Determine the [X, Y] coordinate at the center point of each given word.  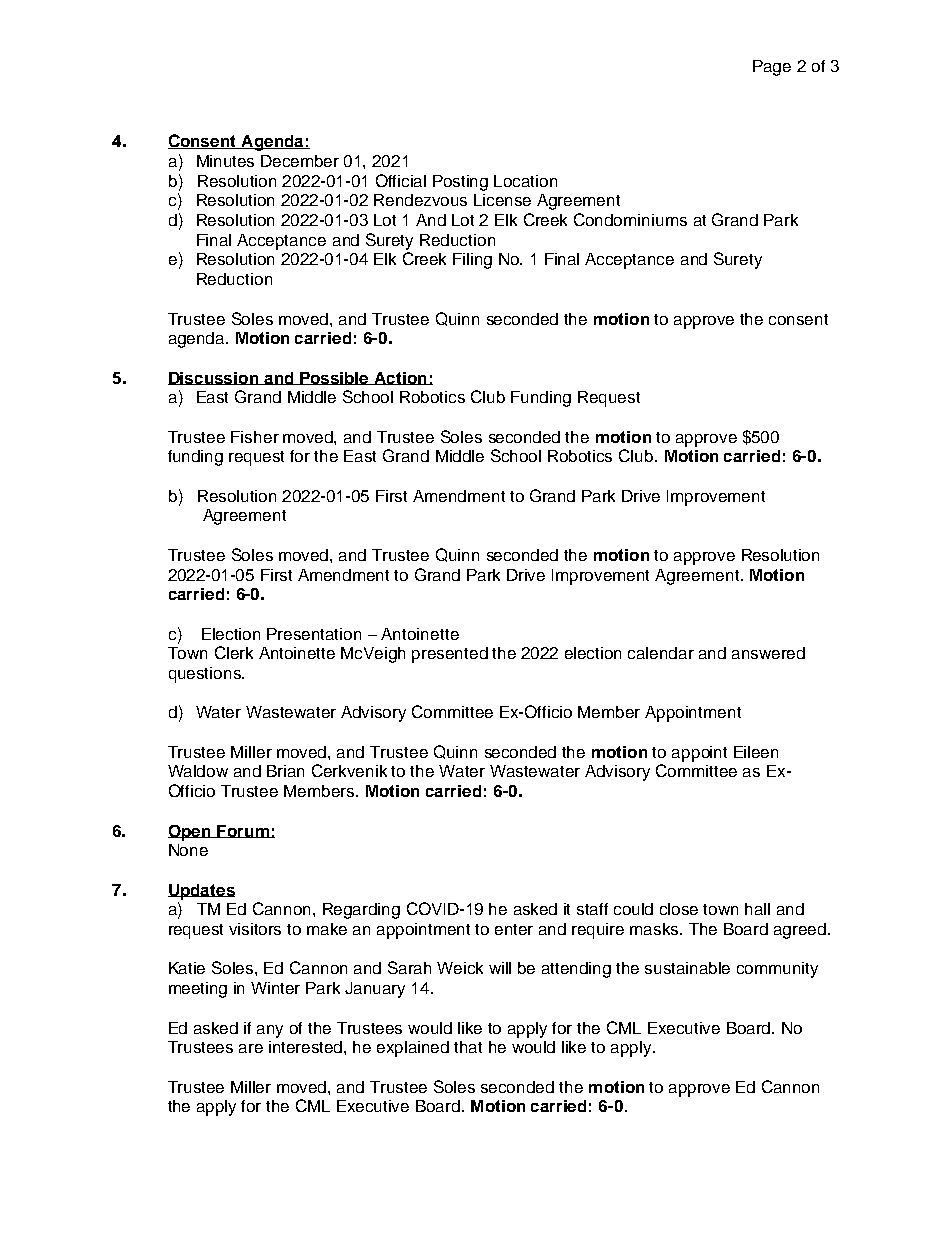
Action [400, 378]
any [270, 1031]
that [468, 1047]
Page [772, 68]
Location [525, 181]
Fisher [255, 437]
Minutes [225, 161]
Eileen [756, 752]
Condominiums [630, 219]
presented [450, 655]
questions [206, 675]
